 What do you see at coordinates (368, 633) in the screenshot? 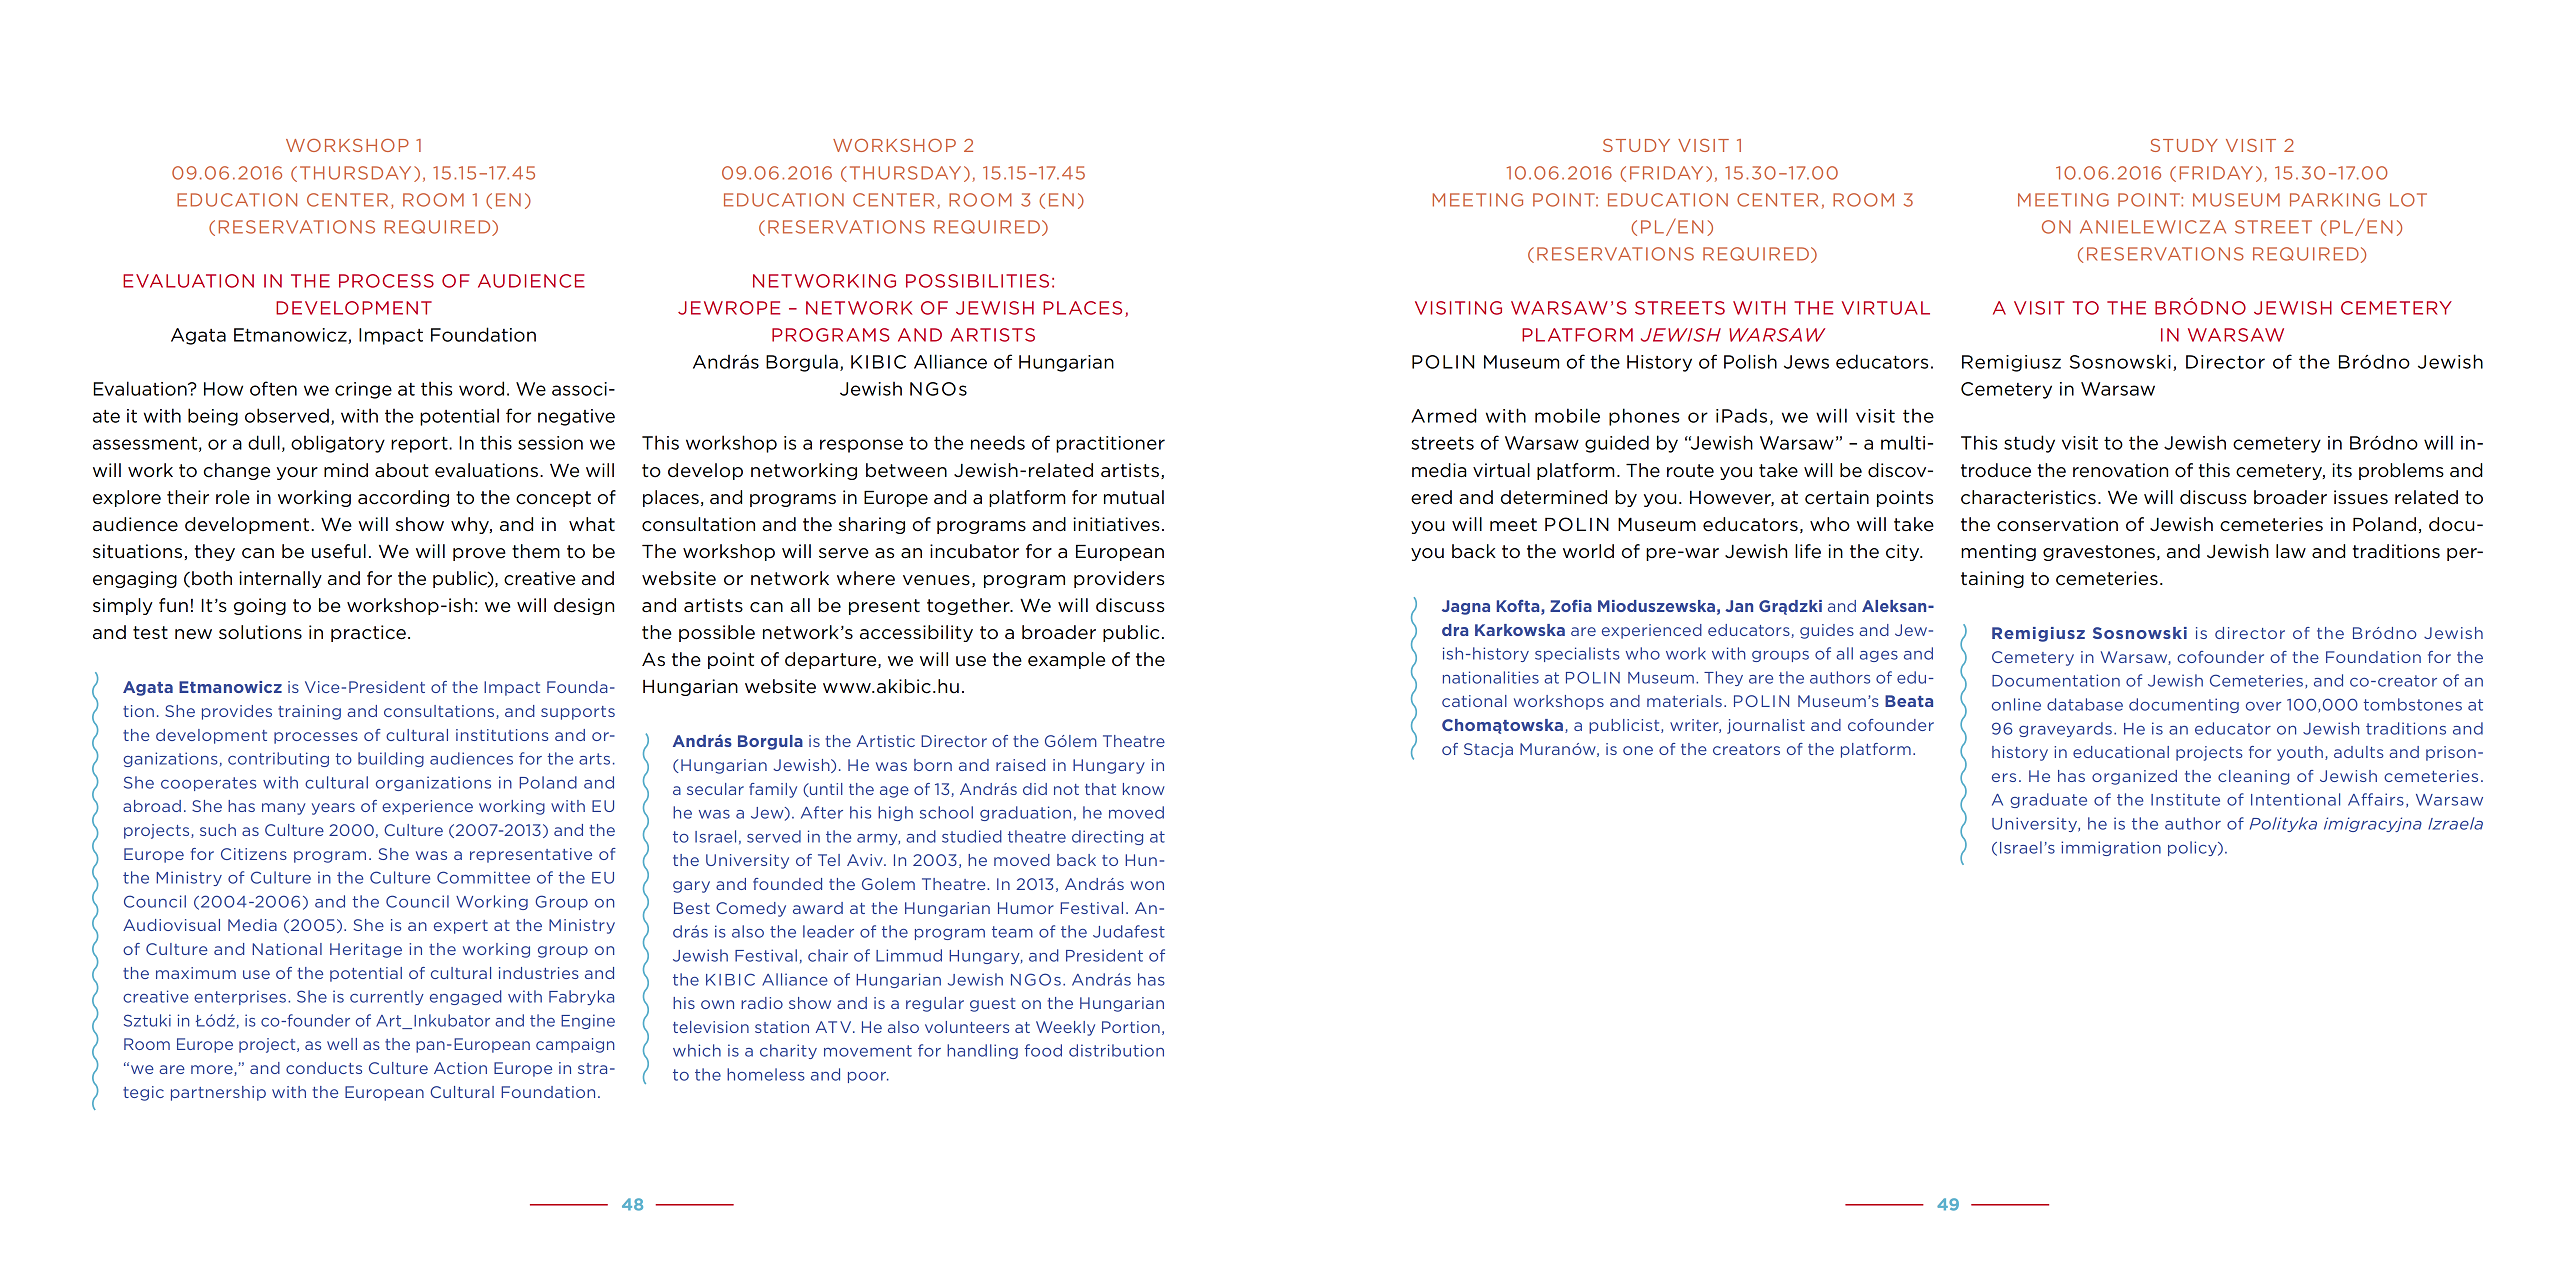
I see `practice` at bounding box center [368, 633].
